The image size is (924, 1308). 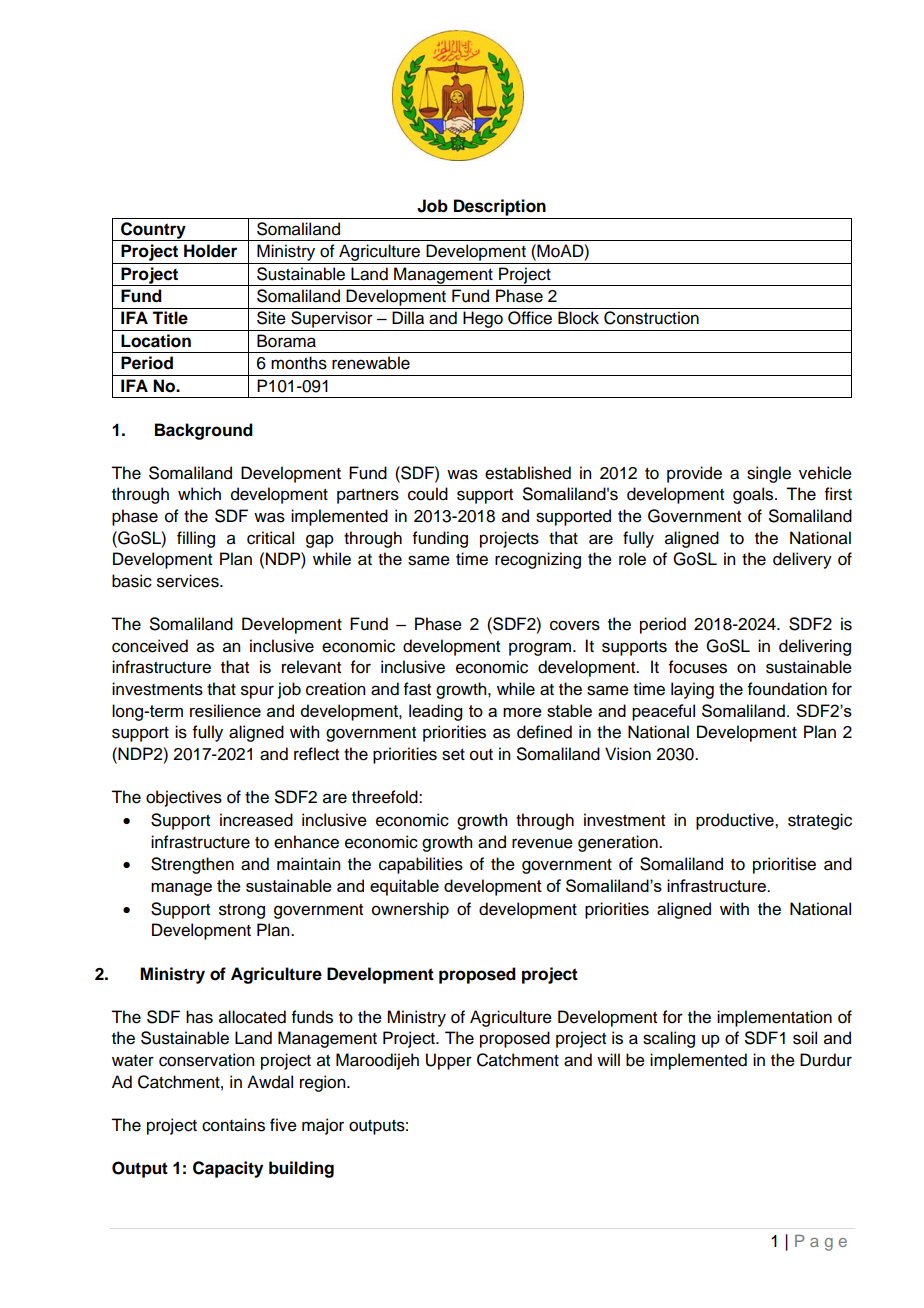 What do you see at coordinates (736, 821) in the page?
I see `productive` at bounding box center [736, 821].
